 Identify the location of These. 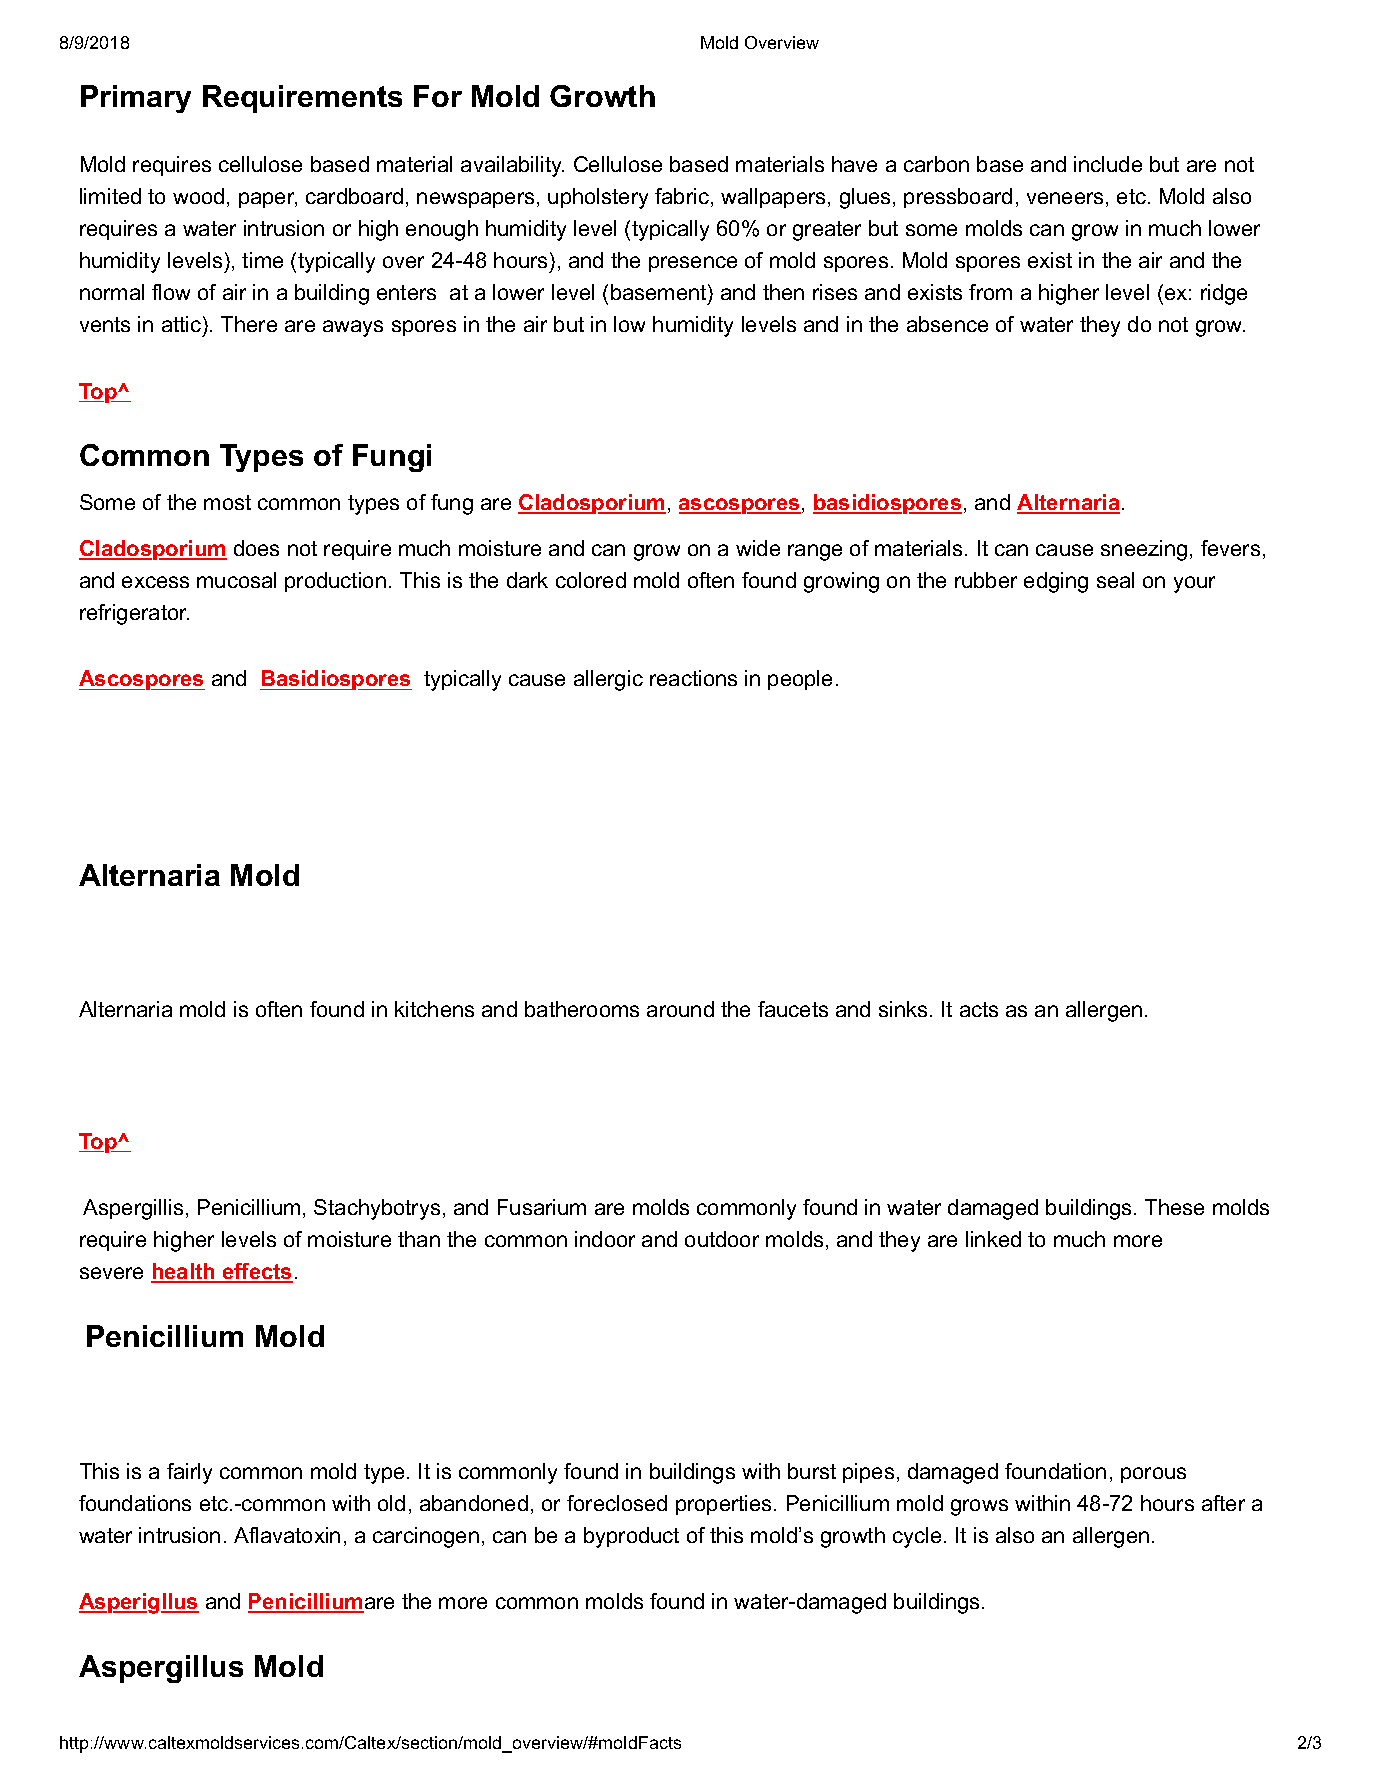
(1174, 1207).
